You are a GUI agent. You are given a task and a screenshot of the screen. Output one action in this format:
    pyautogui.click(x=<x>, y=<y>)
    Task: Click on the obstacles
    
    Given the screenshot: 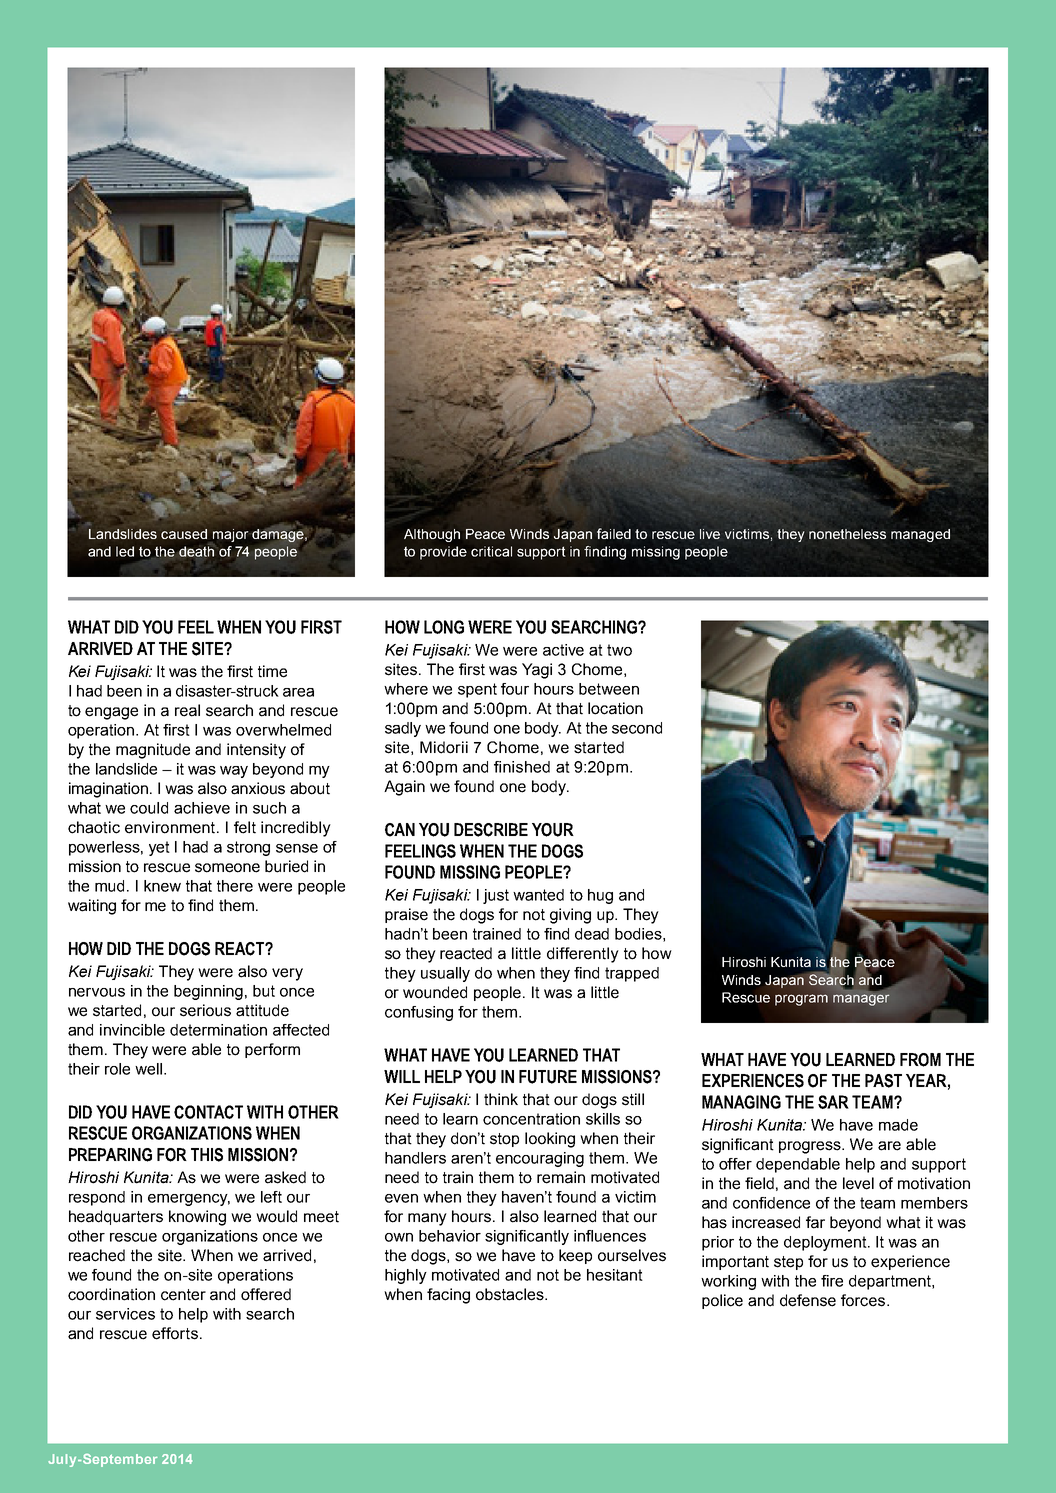 What is the action you would take?
    pyautogui.click(x=511, y=1294)
